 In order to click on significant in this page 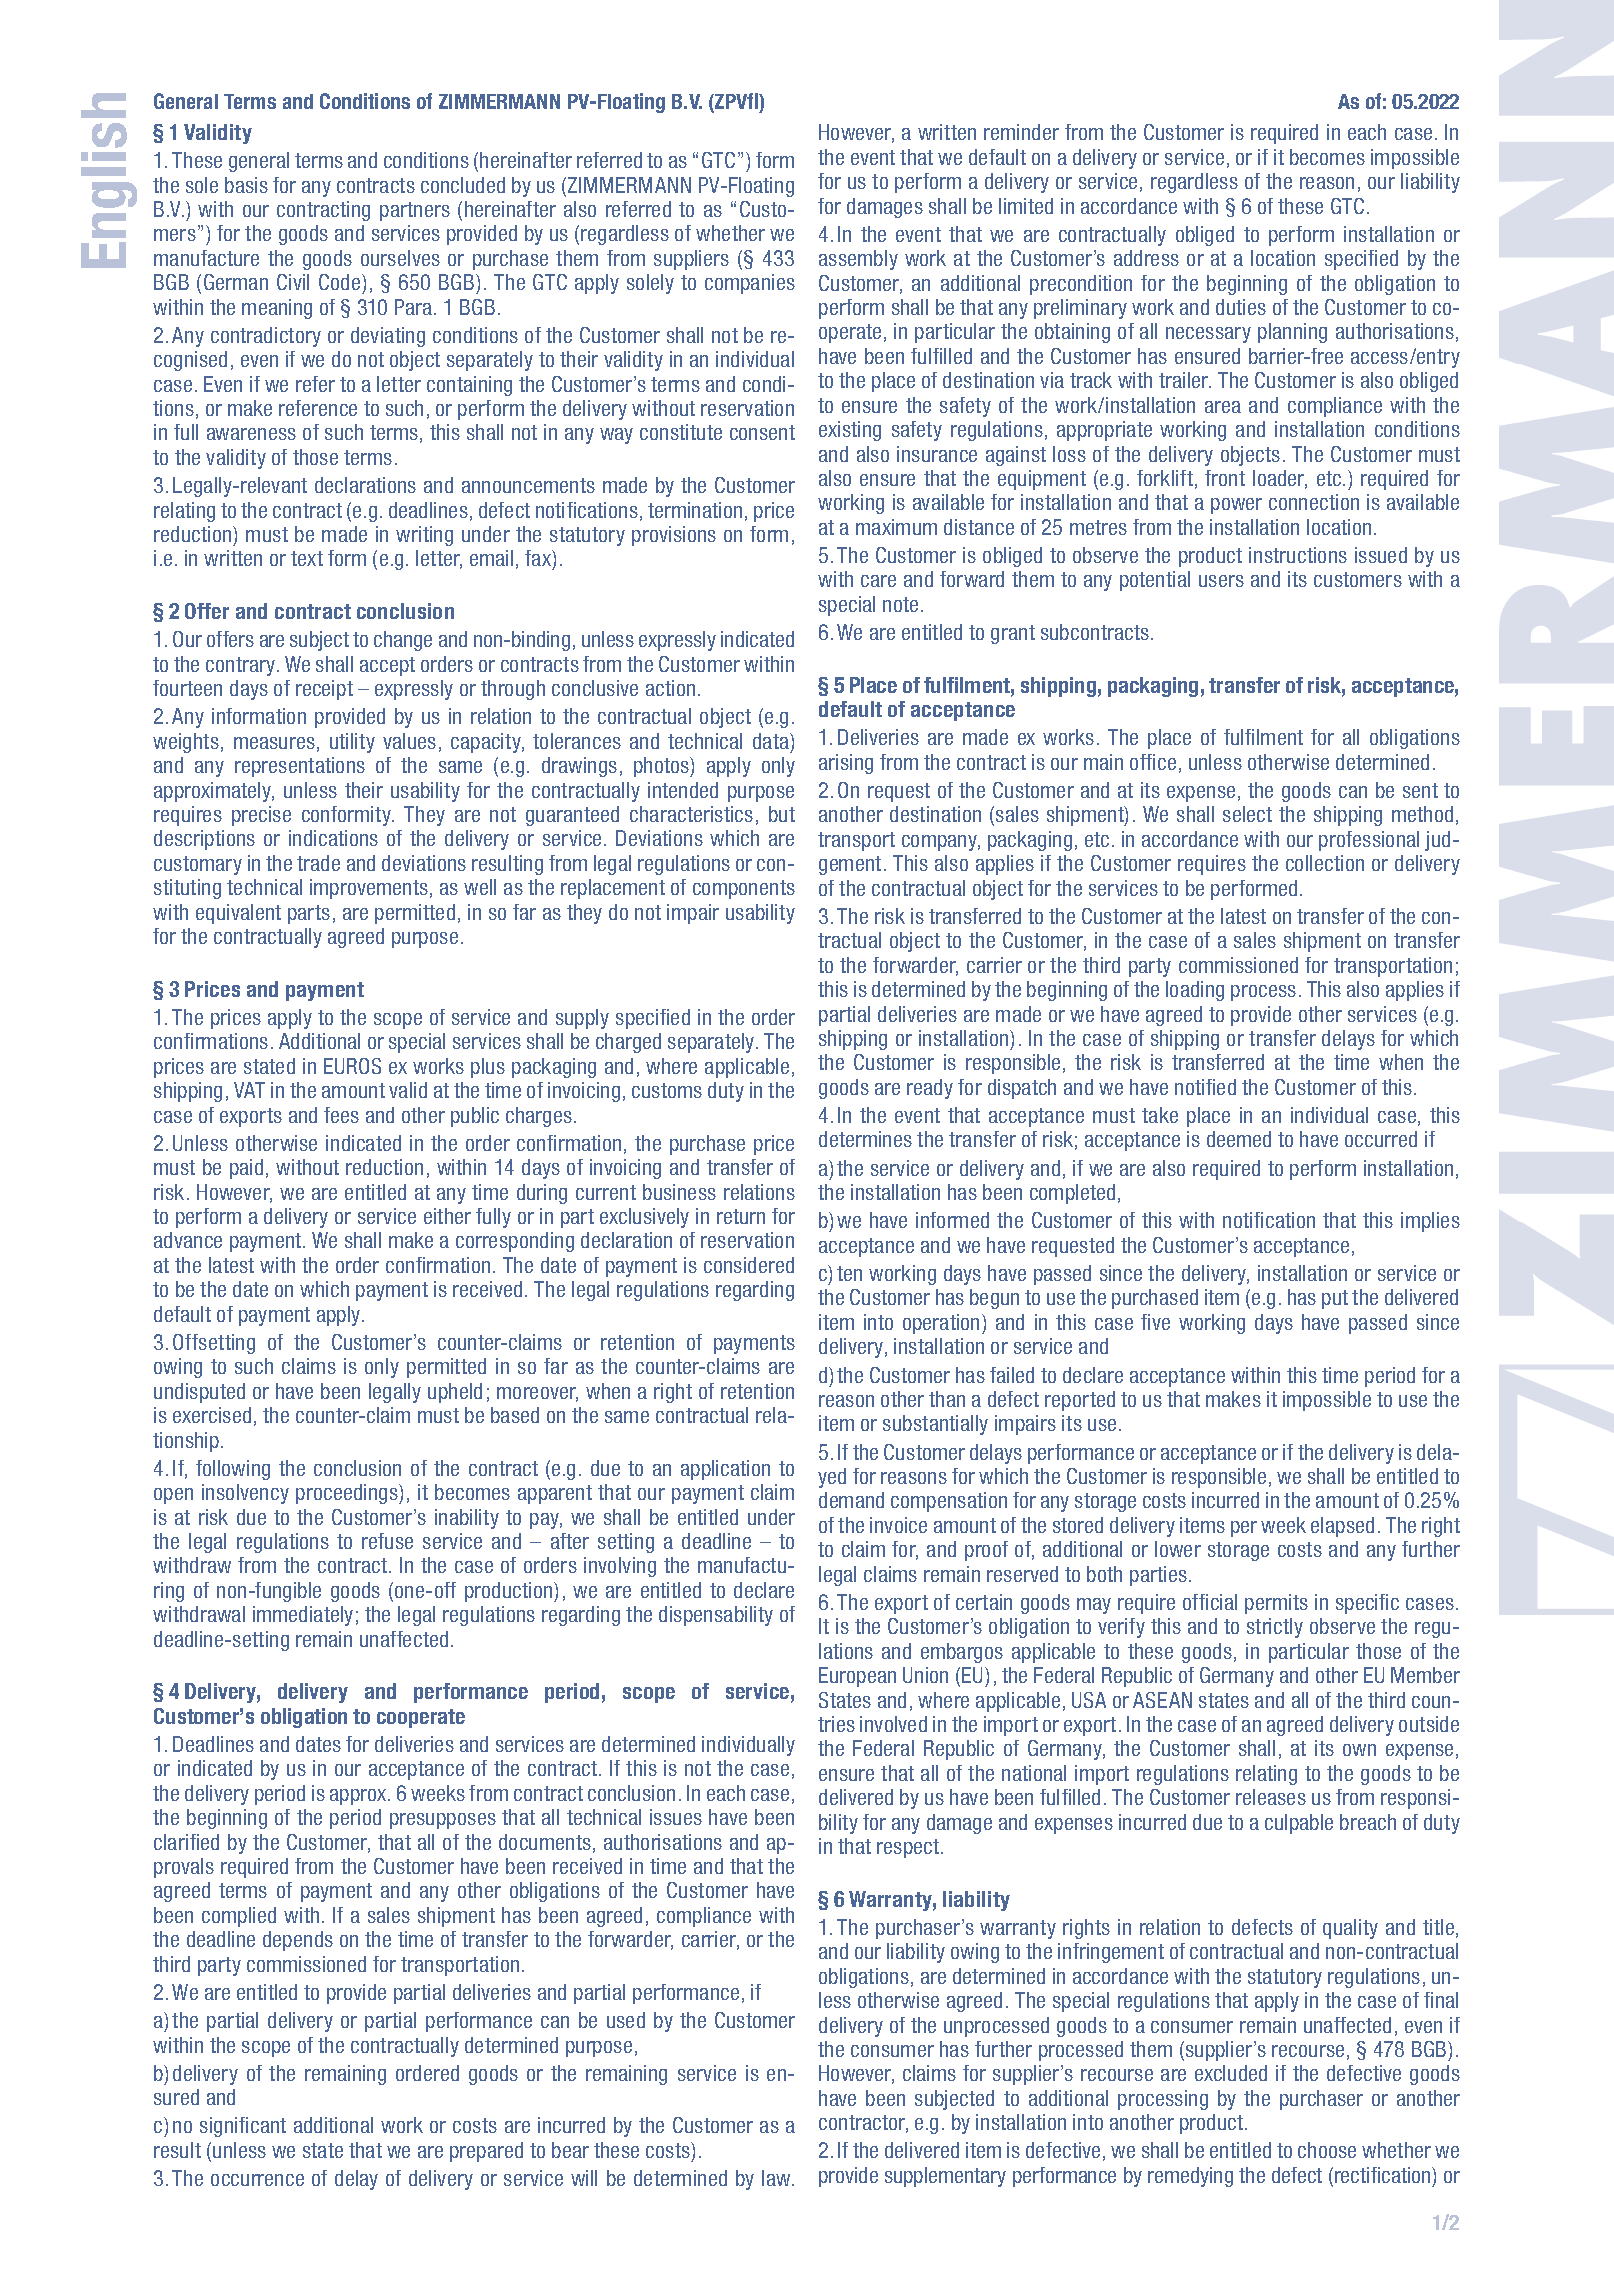, I will do `click(243, 2127)`.
